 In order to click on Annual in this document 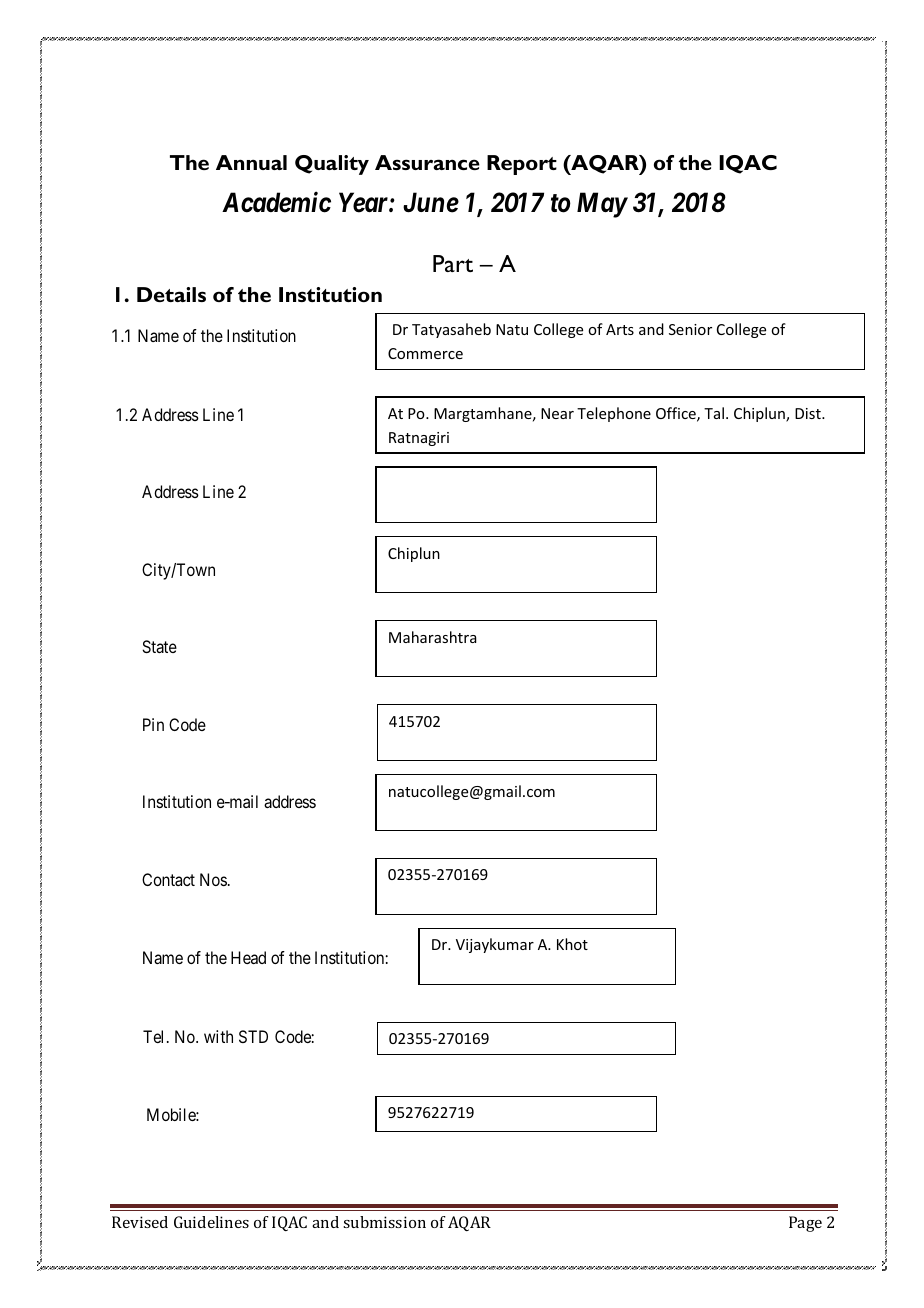, I will do `click(251, 162)`.
